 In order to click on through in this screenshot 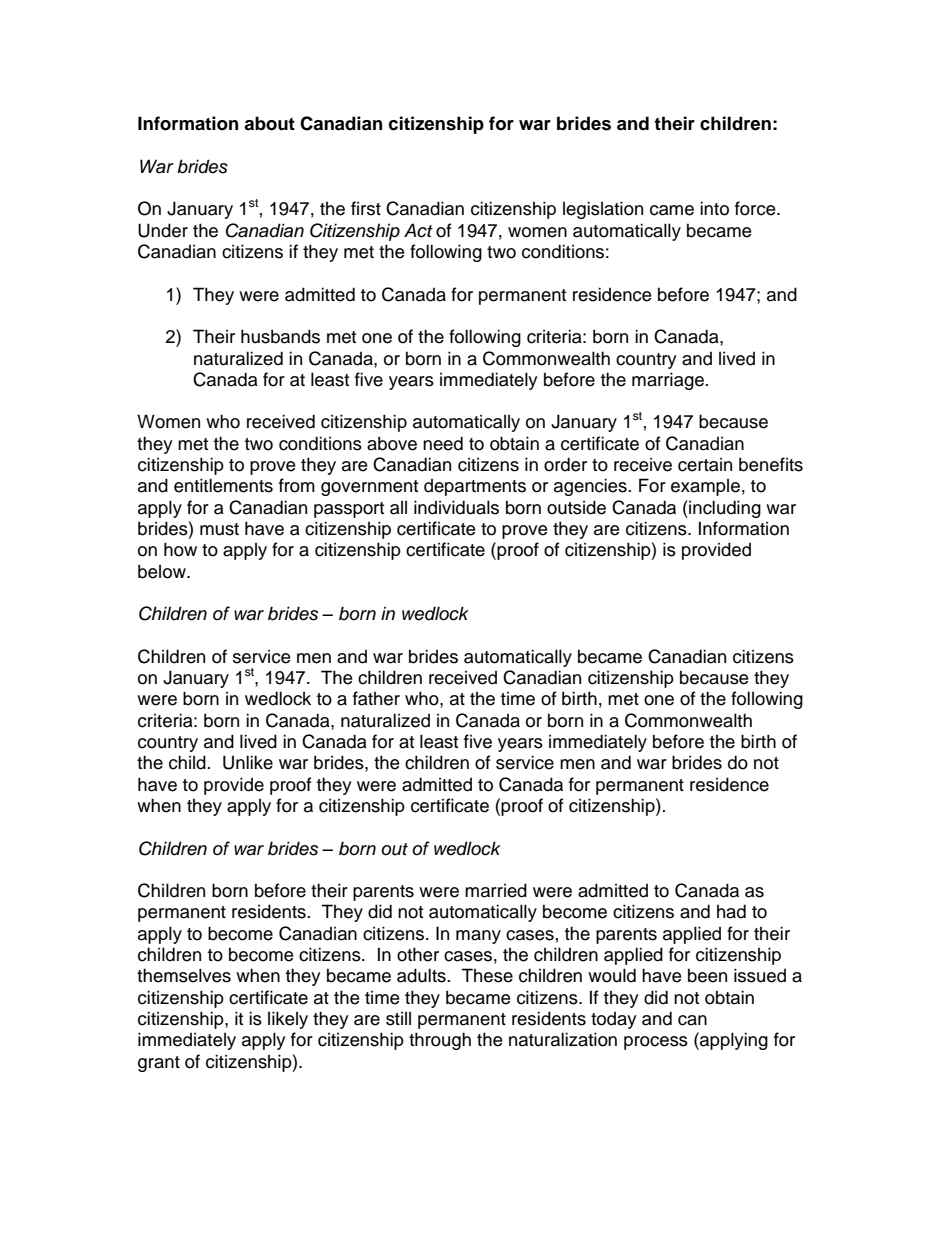, I will do `click(440, 1041)`.
